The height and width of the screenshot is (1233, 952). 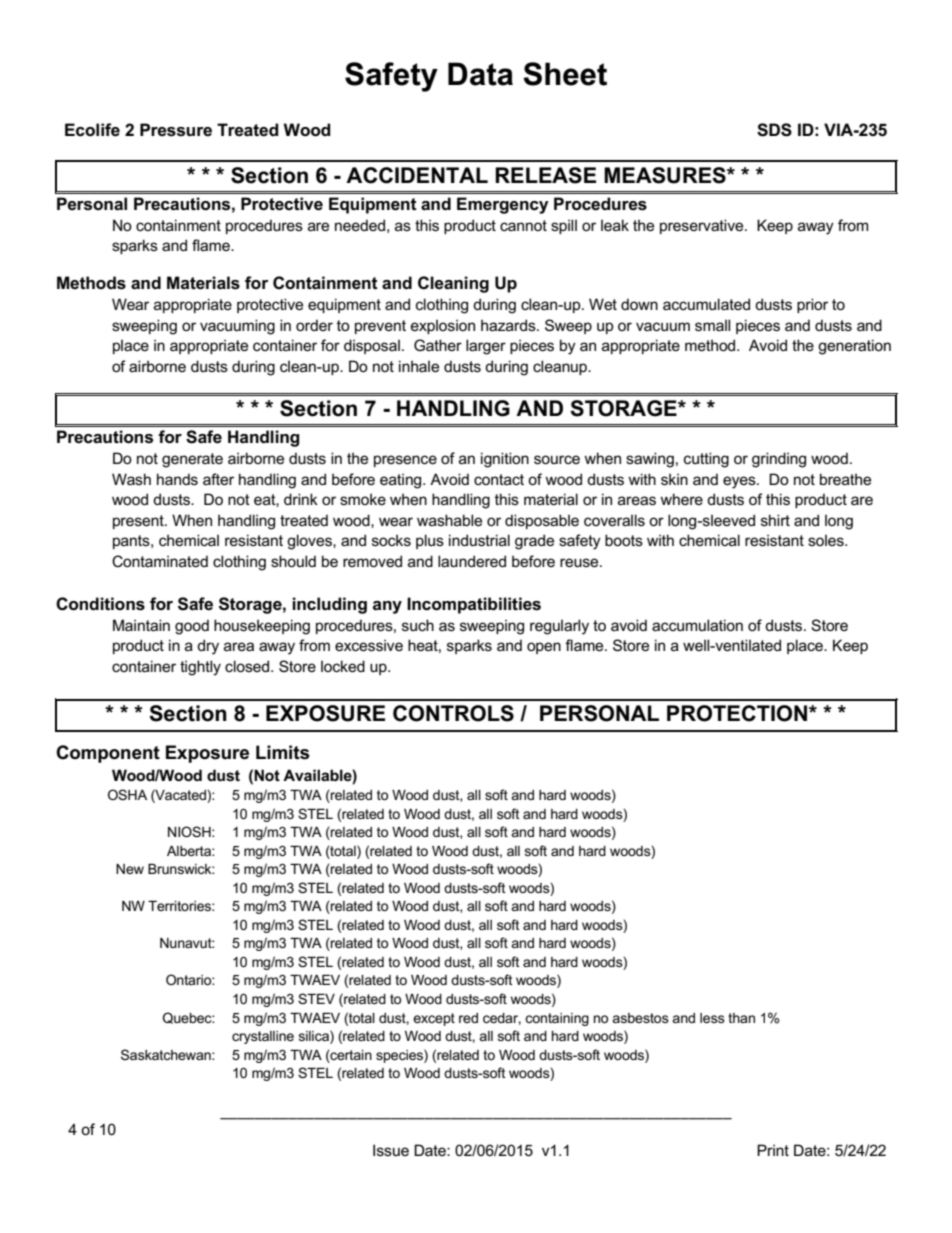 What do you see at coordinates (453, 713) in the screenshot?
I see `CONTROLS` at bounding box center [453, 713].
